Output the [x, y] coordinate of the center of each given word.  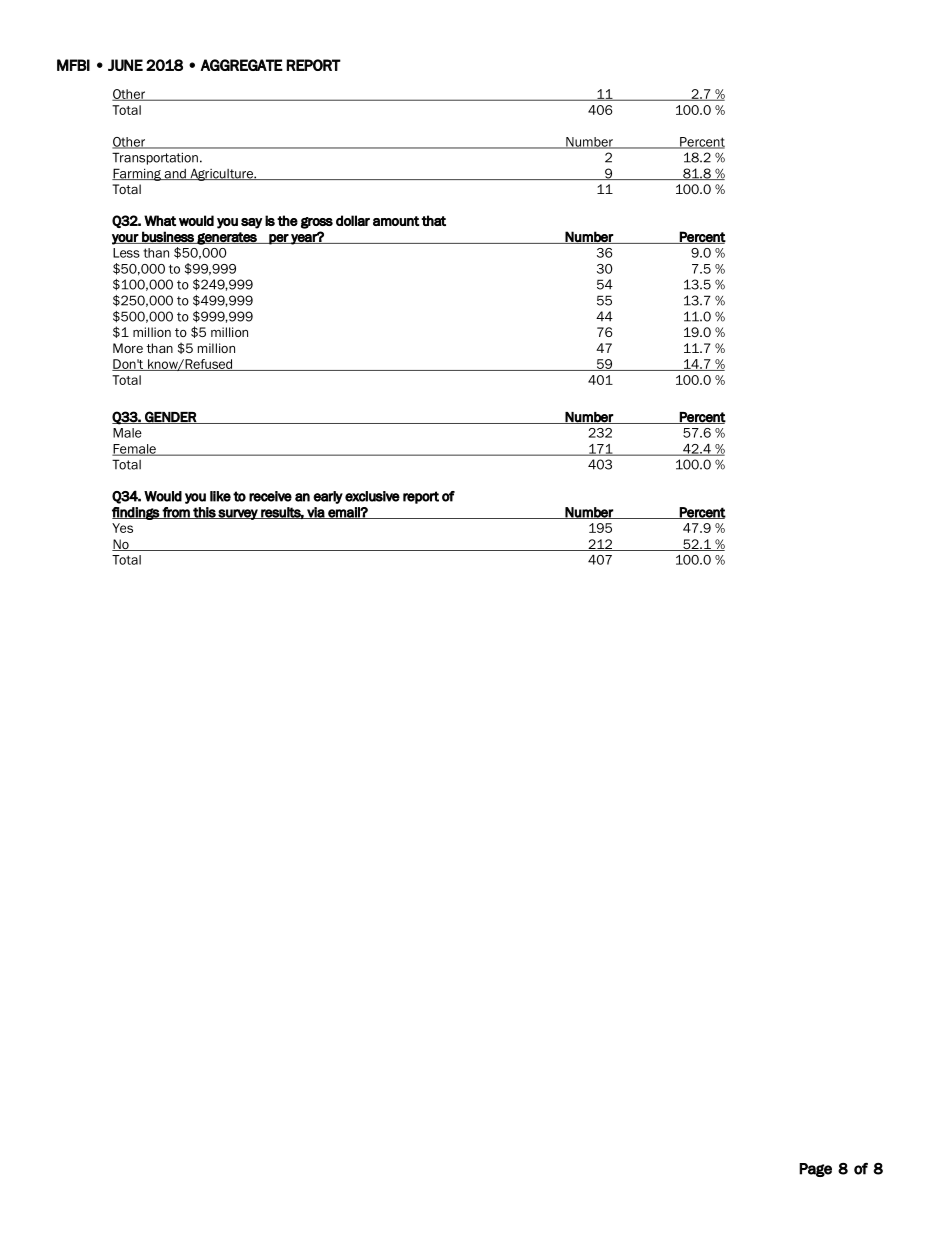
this [204, 513]
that [433, 220]
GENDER [170, 417]
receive [270, 496]
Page [815, 1170]
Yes [122, 528]
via [315, 513]
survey [238, 514]
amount [396, 221]
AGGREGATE [241, 65]
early [328, 497]
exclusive [372, 496]
